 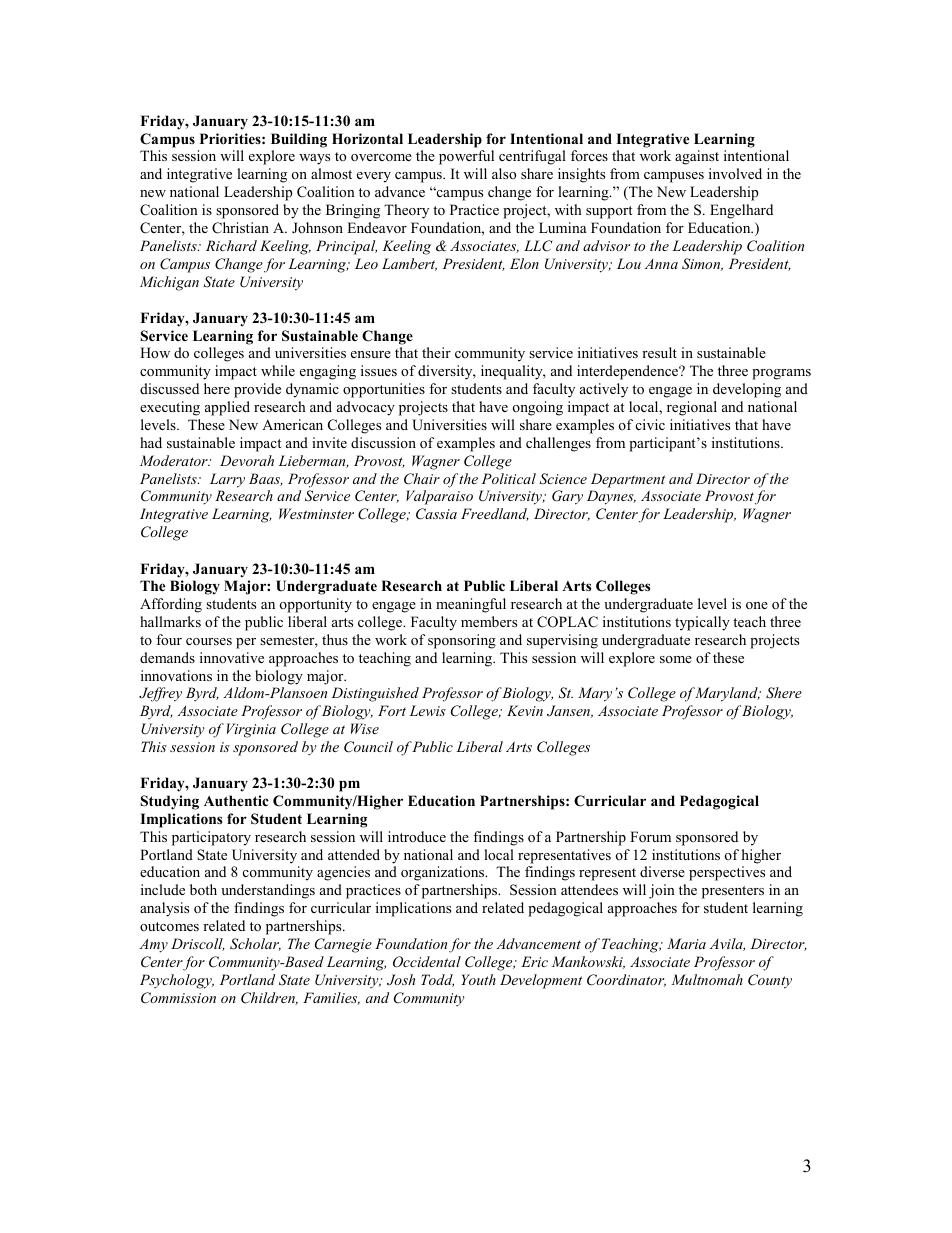 I want to click on Driscoll, so click(x=198, y=944).
